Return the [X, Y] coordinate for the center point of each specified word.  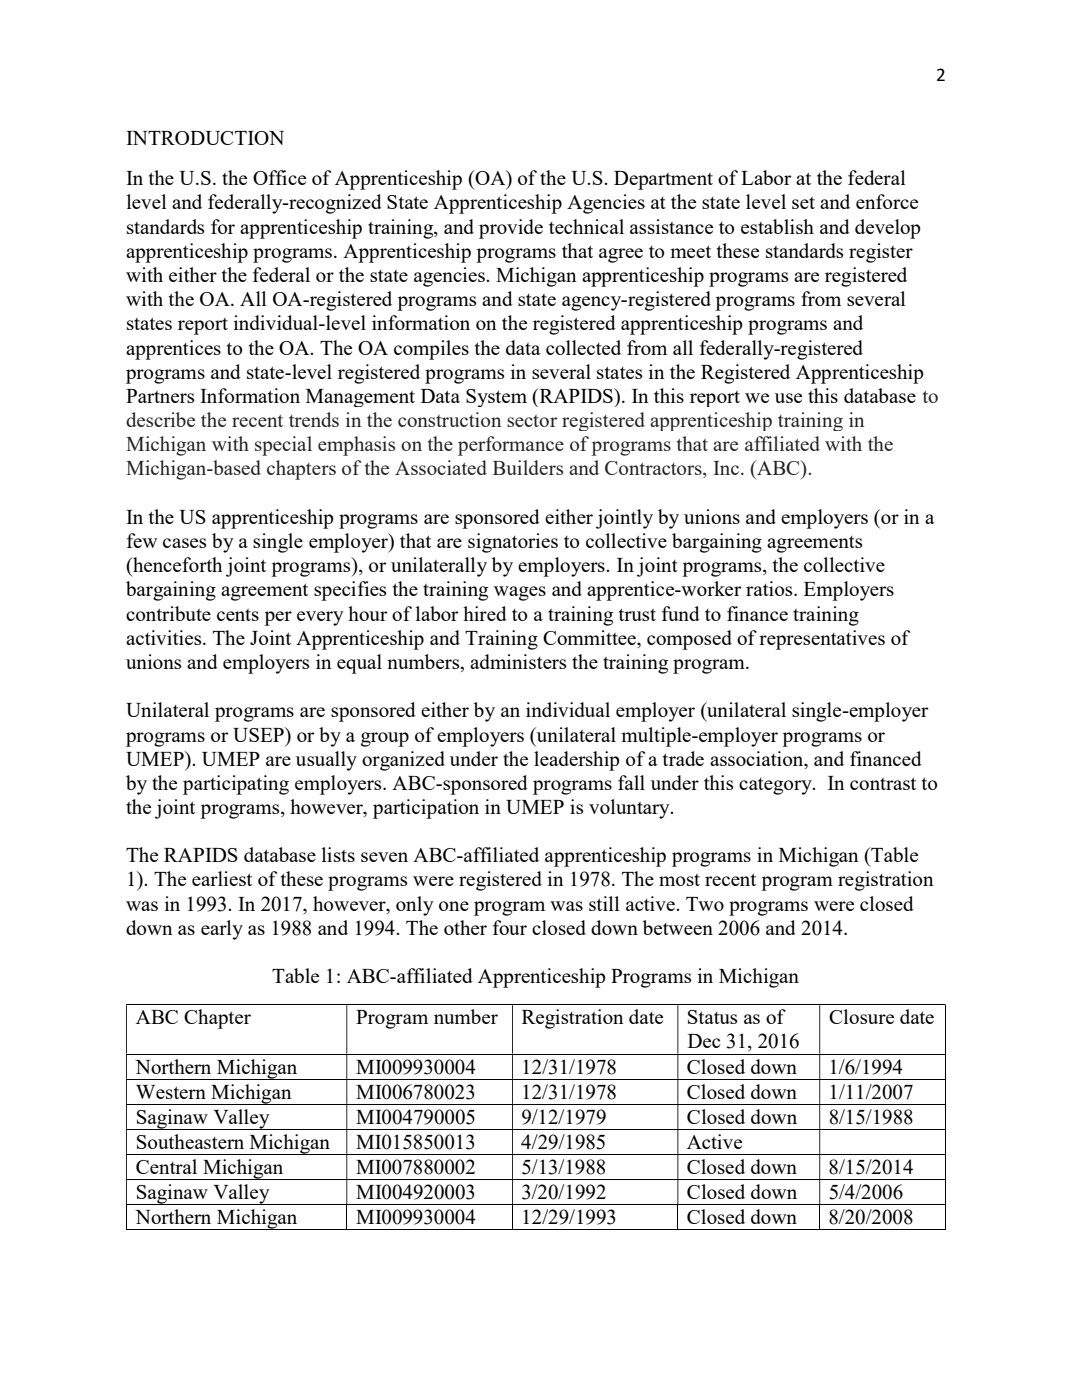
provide [511, 229]
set [803, 203]
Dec [704, 1041]
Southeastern [190, 1141]
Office [279, 177]
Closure [861, 1016]
